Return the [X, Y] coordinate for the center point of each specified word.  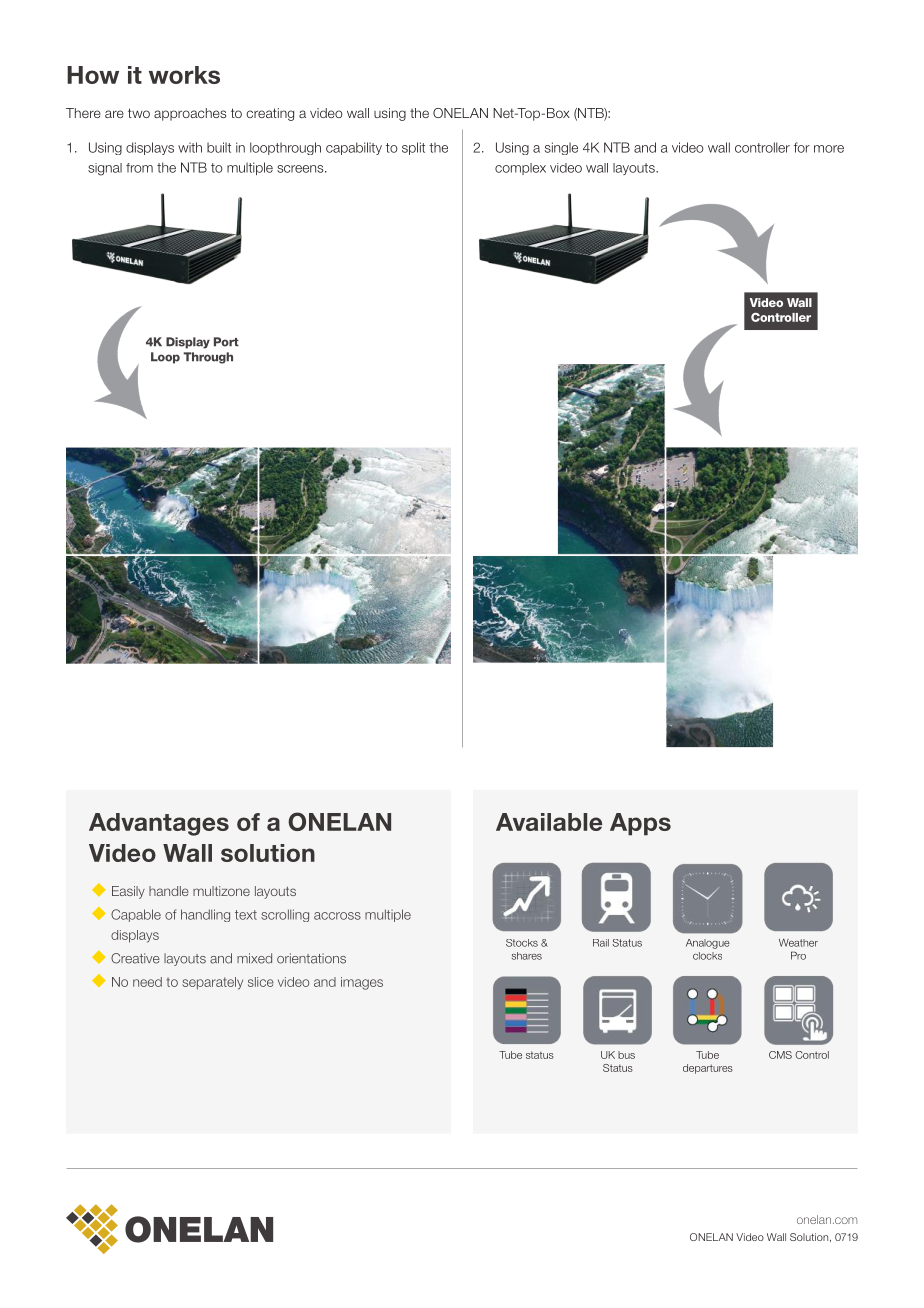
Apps [640, 824]
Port [226, 342]
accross [337, 916]
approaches [190, 114]
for [802, 147]
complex [520, 169]
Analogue [708, 944]
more [829, 149]
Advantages [159, 824]
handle [169, 891]
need [147, 982]
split [413, 148]
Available [549, 822]
